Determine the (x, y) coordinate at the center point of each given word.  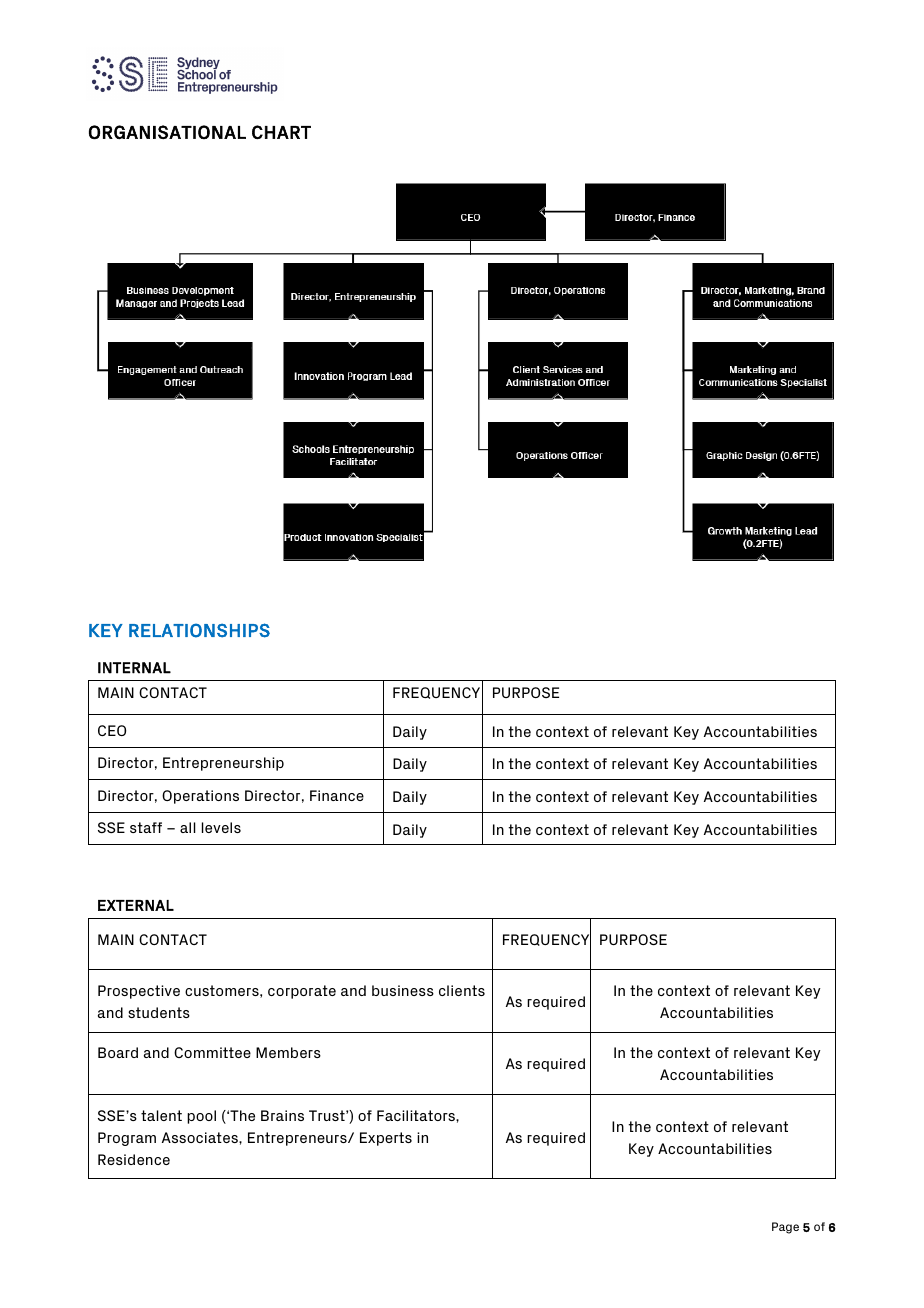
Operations (200, 797)
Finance (337, 795)
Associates (201, 1137)
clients (462, 990)
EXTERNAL (136, 905)
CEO (112, 730)
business (403, 990)
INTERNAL (134, 668)
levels (221, 827)
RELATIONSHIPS (199, 630)
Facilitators (417, 1115)
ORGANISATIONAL (167, 132)
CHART (281, 132)
